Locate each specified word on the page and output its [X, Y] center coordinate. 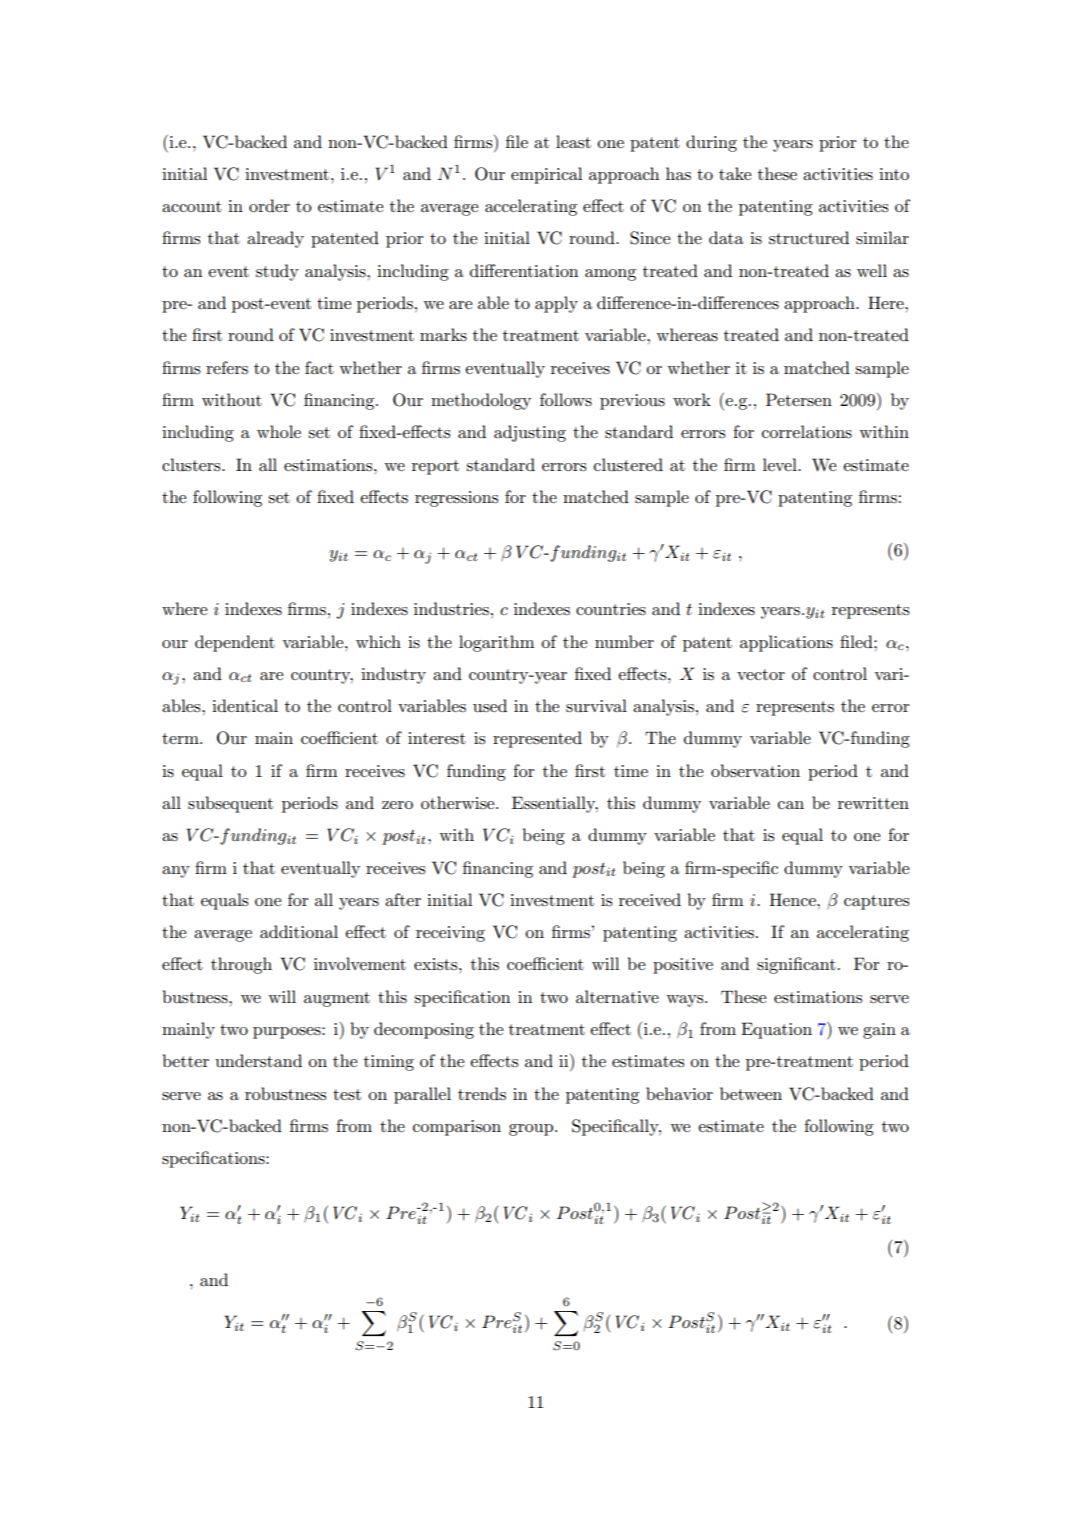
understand [258, 1061]
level [781, 464]
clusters [192, 465]
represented [537, 739]
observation [755, 771]
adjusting [530, 433]
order [269, 205]
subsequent [230, 804]
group [532, 1130]
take [735, 173]
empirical [546, 175]
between [751, 1093]
